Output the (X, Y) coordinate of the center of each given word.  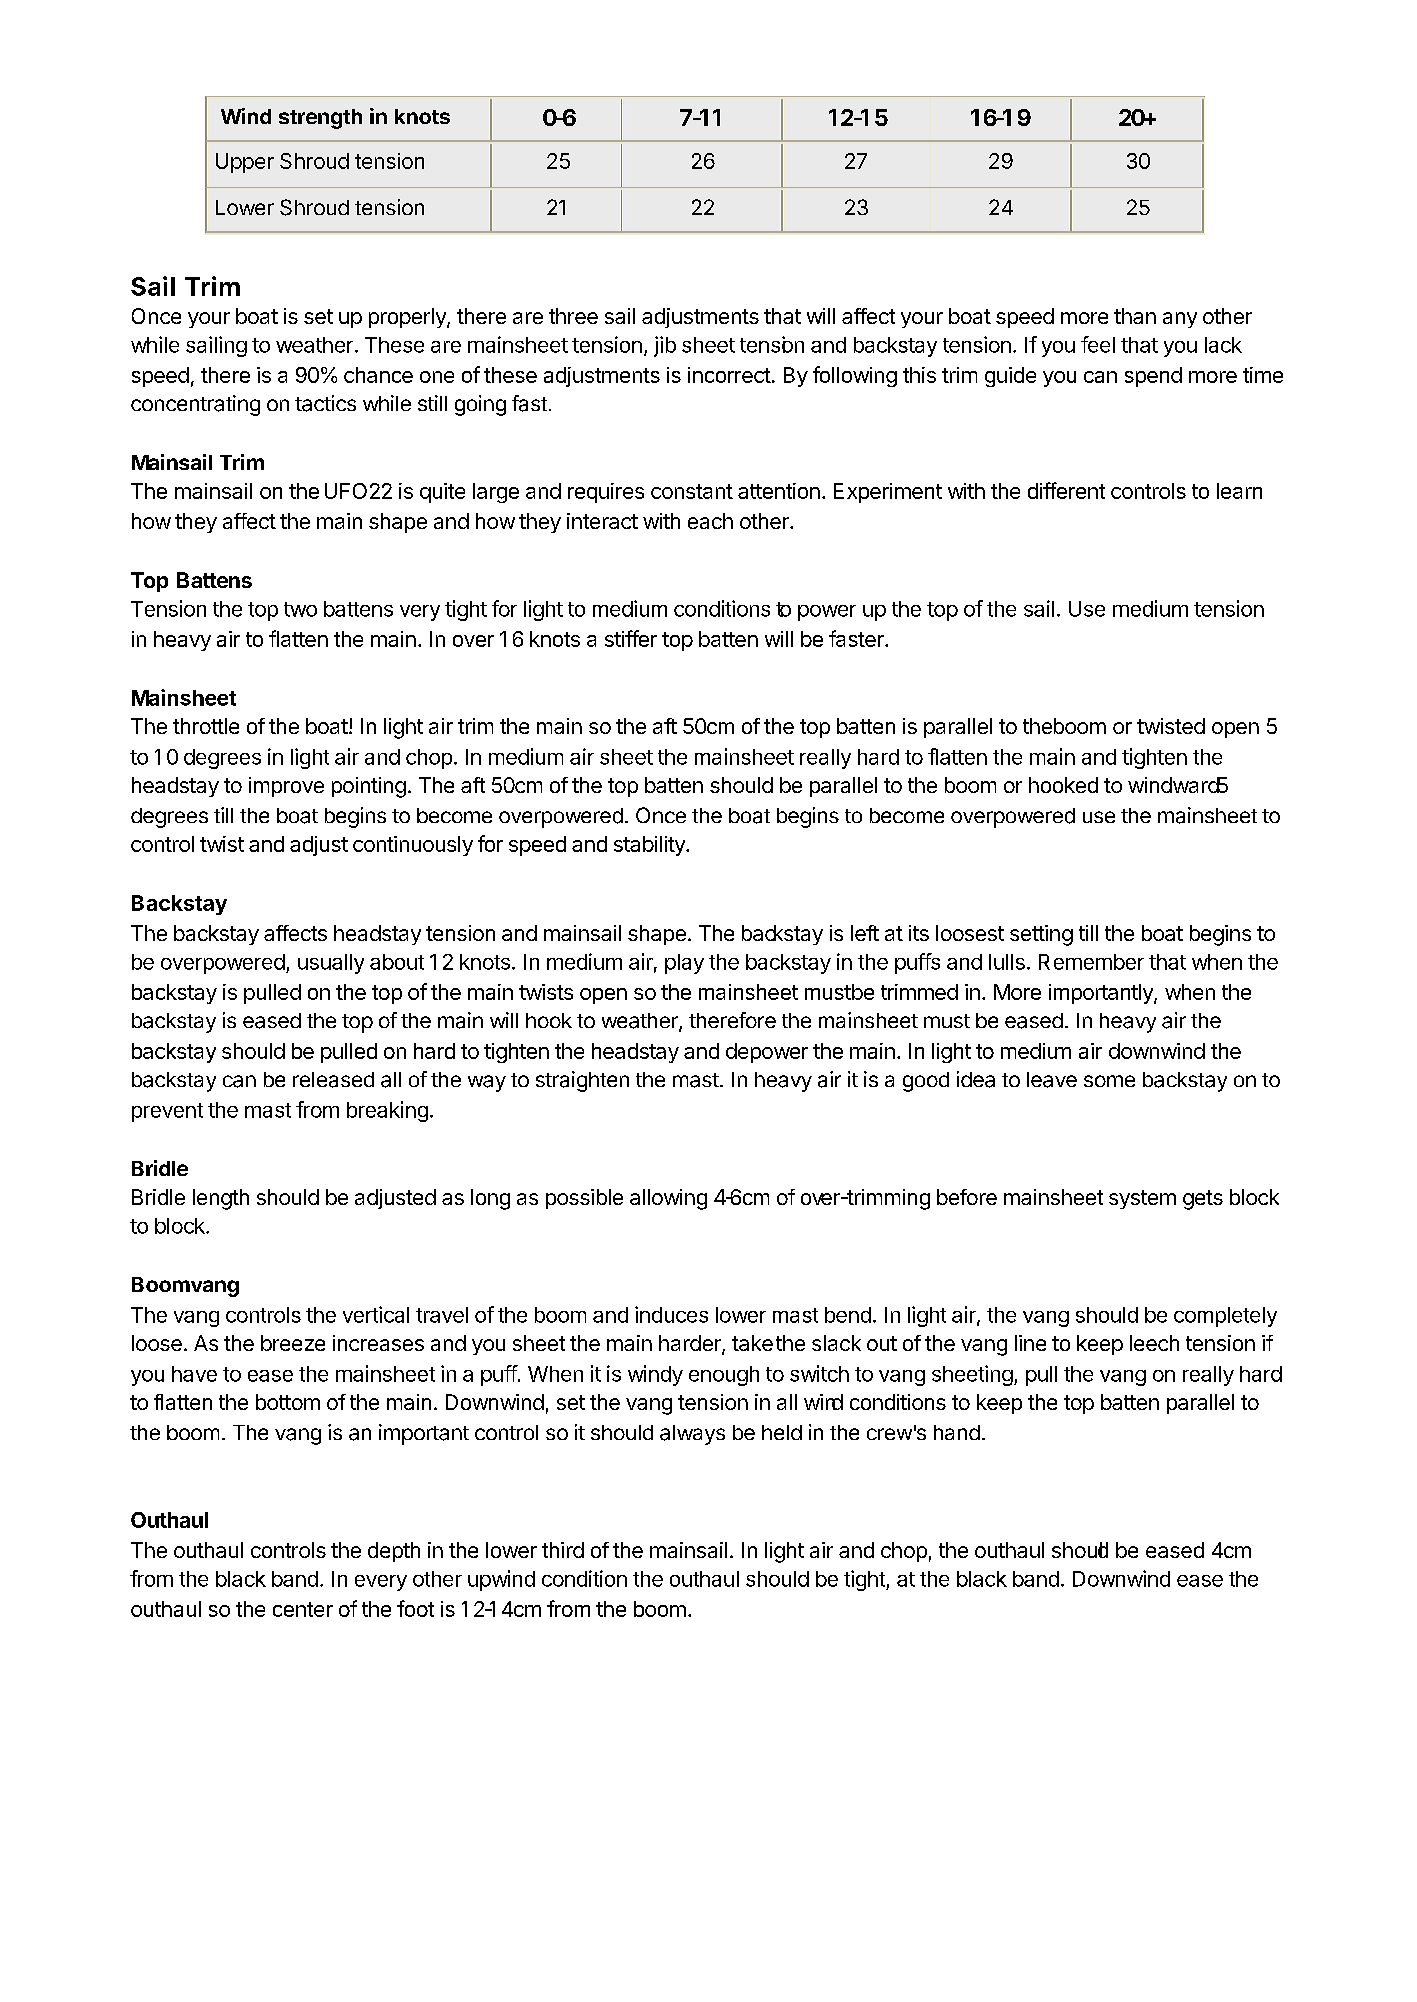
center (303, 1609)
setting (1041, 935)
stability (650, 846)
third (563, 1550)
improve (286, 787)
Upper (245, 163)
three (573, 316)
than (1135, 316)
